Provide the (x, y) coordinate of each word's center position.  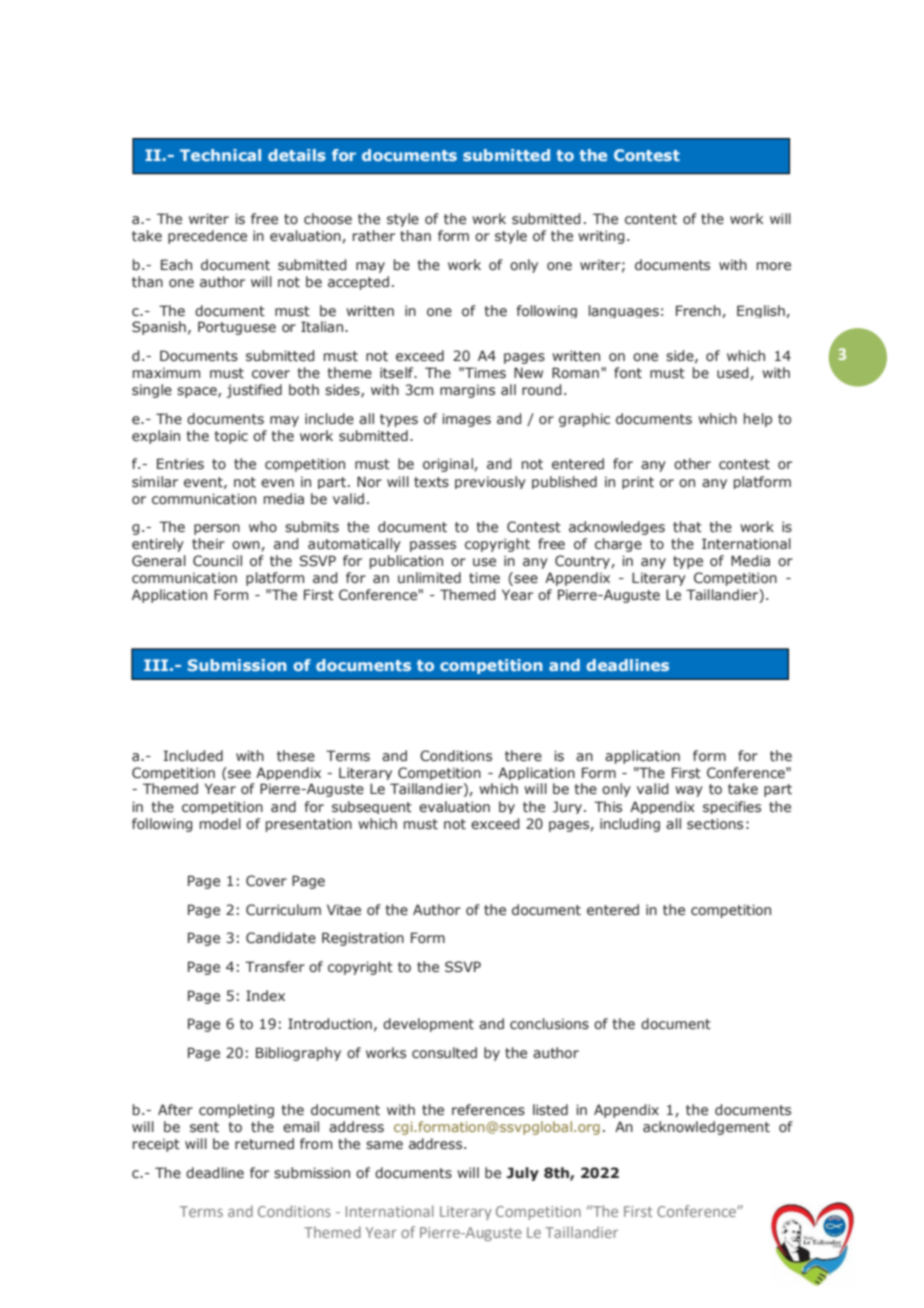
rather (374, 235)
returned (264, 1143)
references (488, 1109)
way (689, 791)
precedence (207, 237)
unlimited (429, 577)
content (651, 219)
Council (217, 561)
